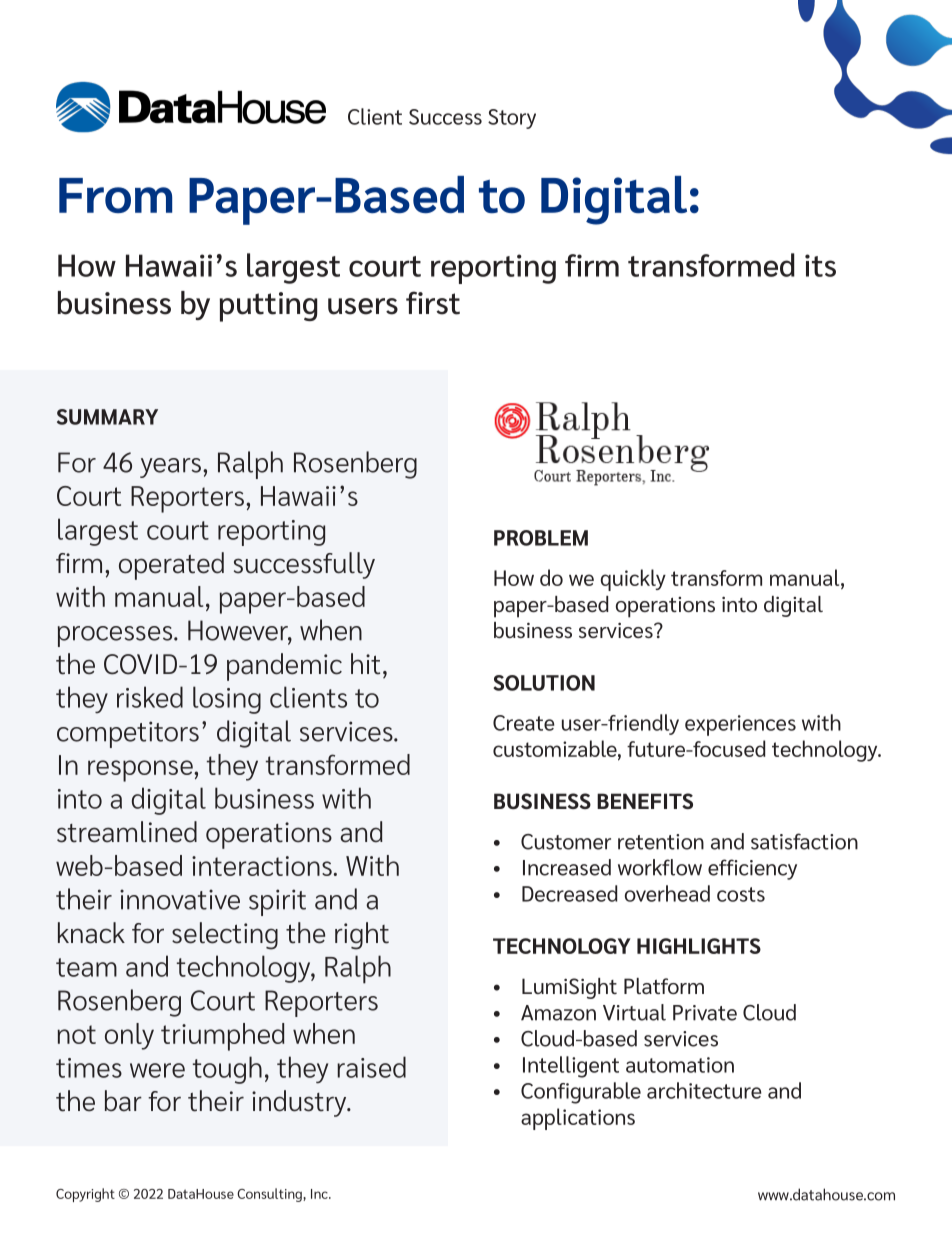  I want to click on architecture, so click(704, 1090).
